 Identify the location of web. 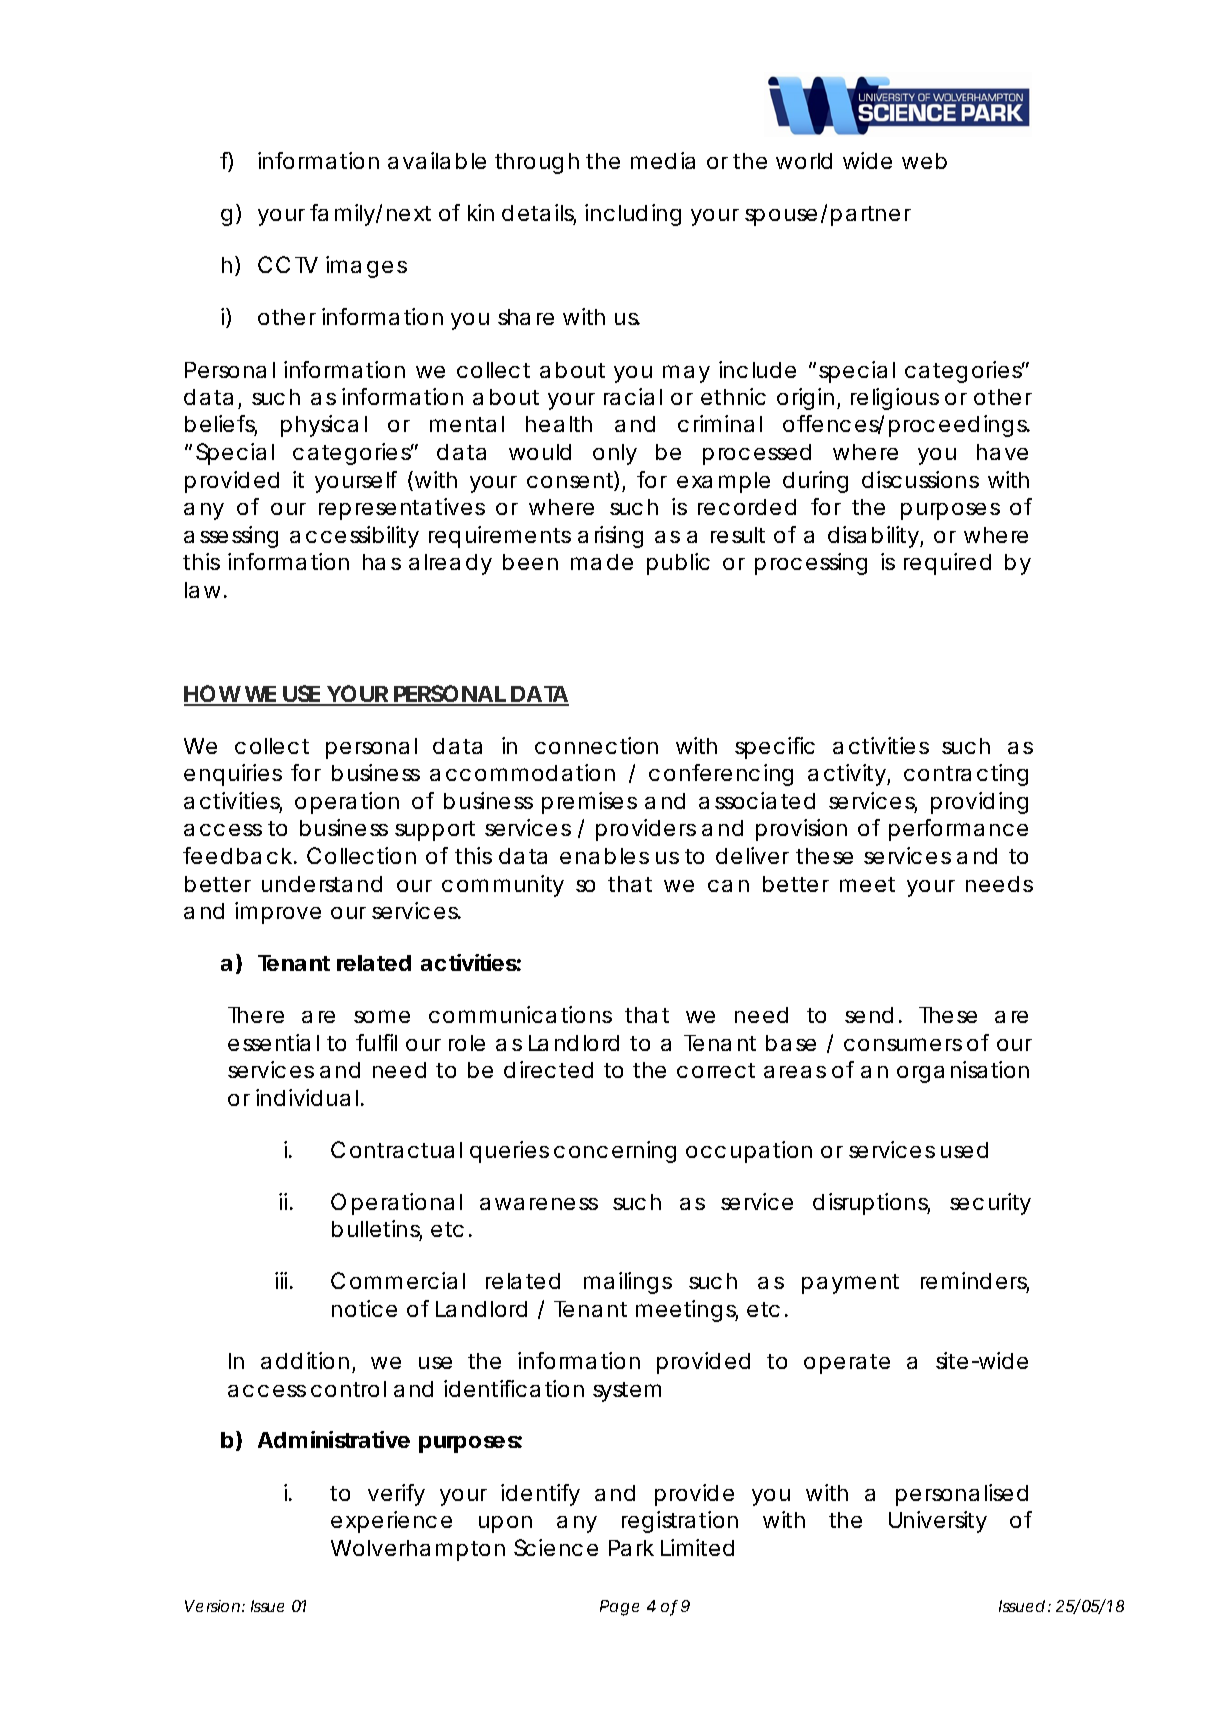
(924, 161).
